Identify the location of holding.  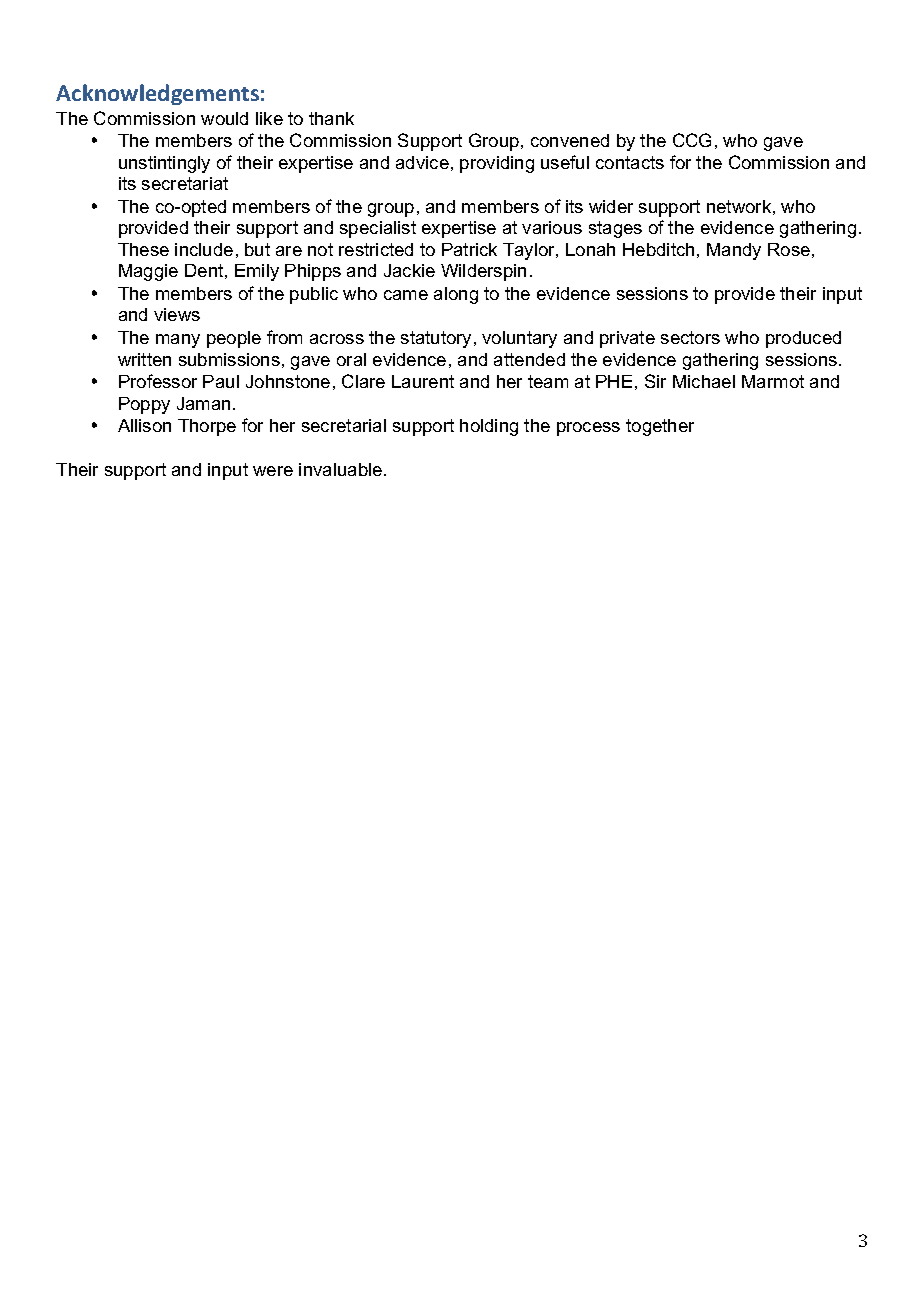
(489, 427).
